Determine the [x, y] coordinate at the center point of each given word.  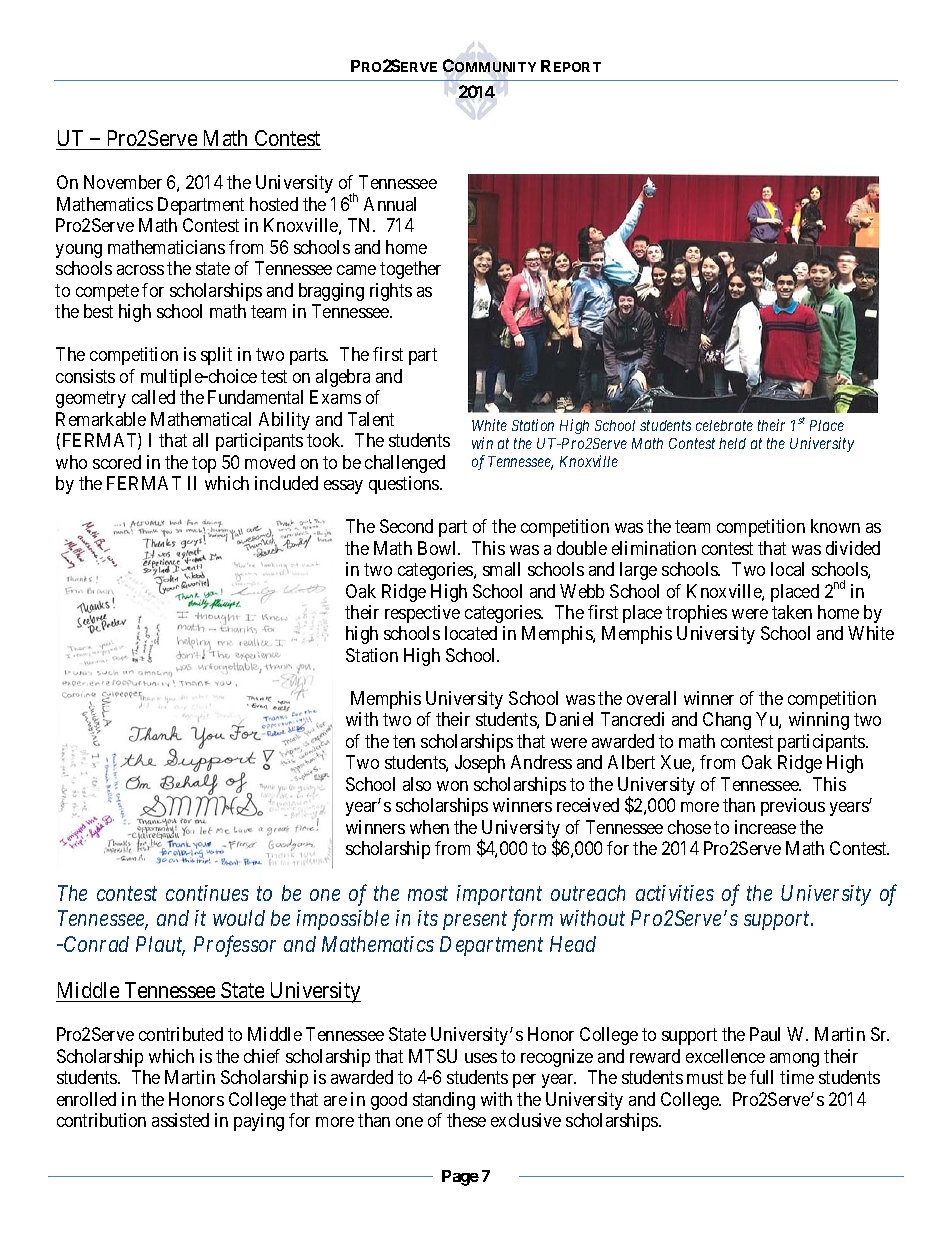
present [475, 921]
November [123, 182]
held [732, 443]
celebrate [724, 425]
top [204, 464]
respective [422, 614]
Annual [390, 204]
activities [675, 893]
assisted [180, 1120]
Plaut [160, 945]
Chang [727, 721]
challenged [405, 464]
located [471, 633]
